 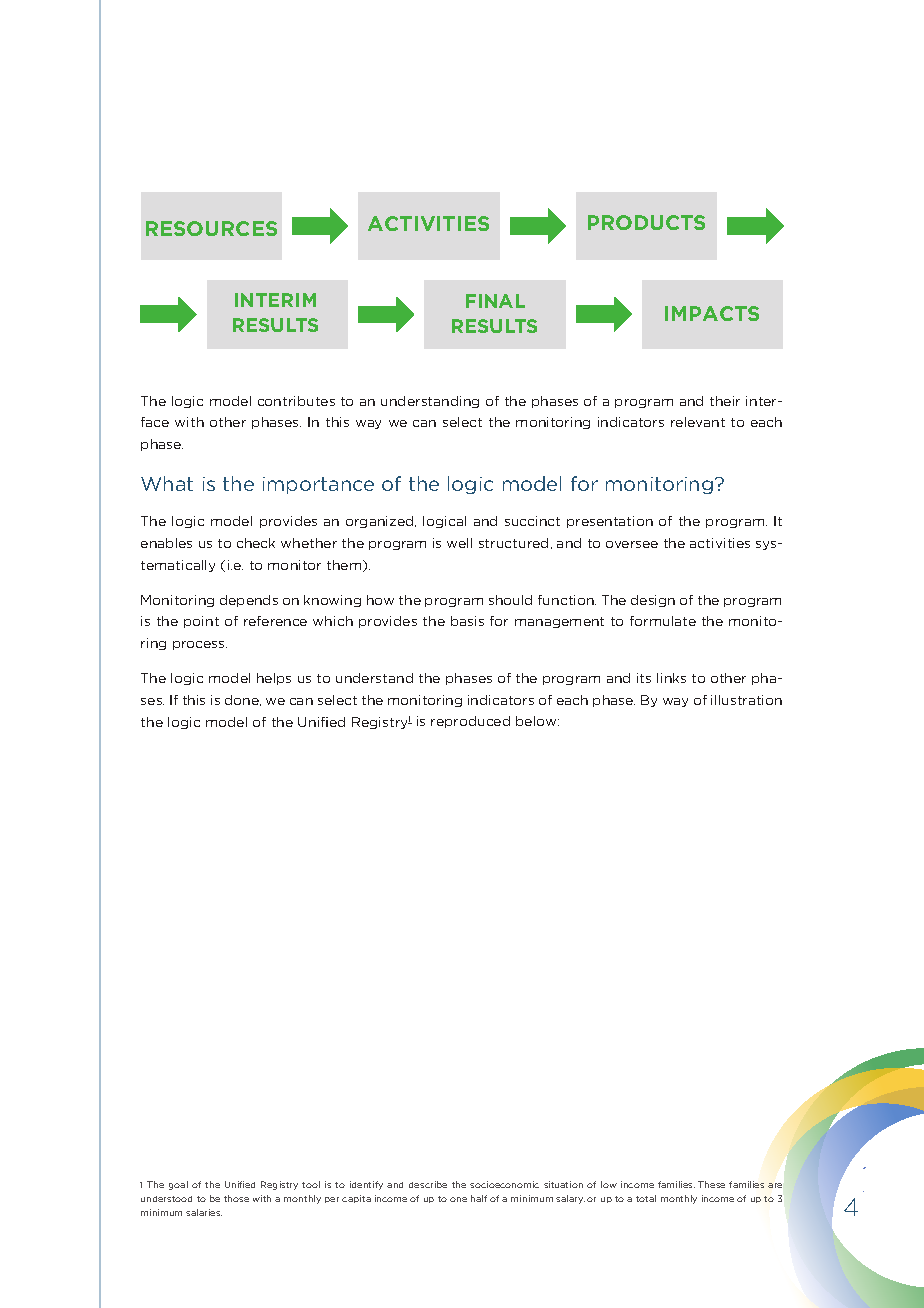 I want to click on illustration, so click(x=746, y=700).
